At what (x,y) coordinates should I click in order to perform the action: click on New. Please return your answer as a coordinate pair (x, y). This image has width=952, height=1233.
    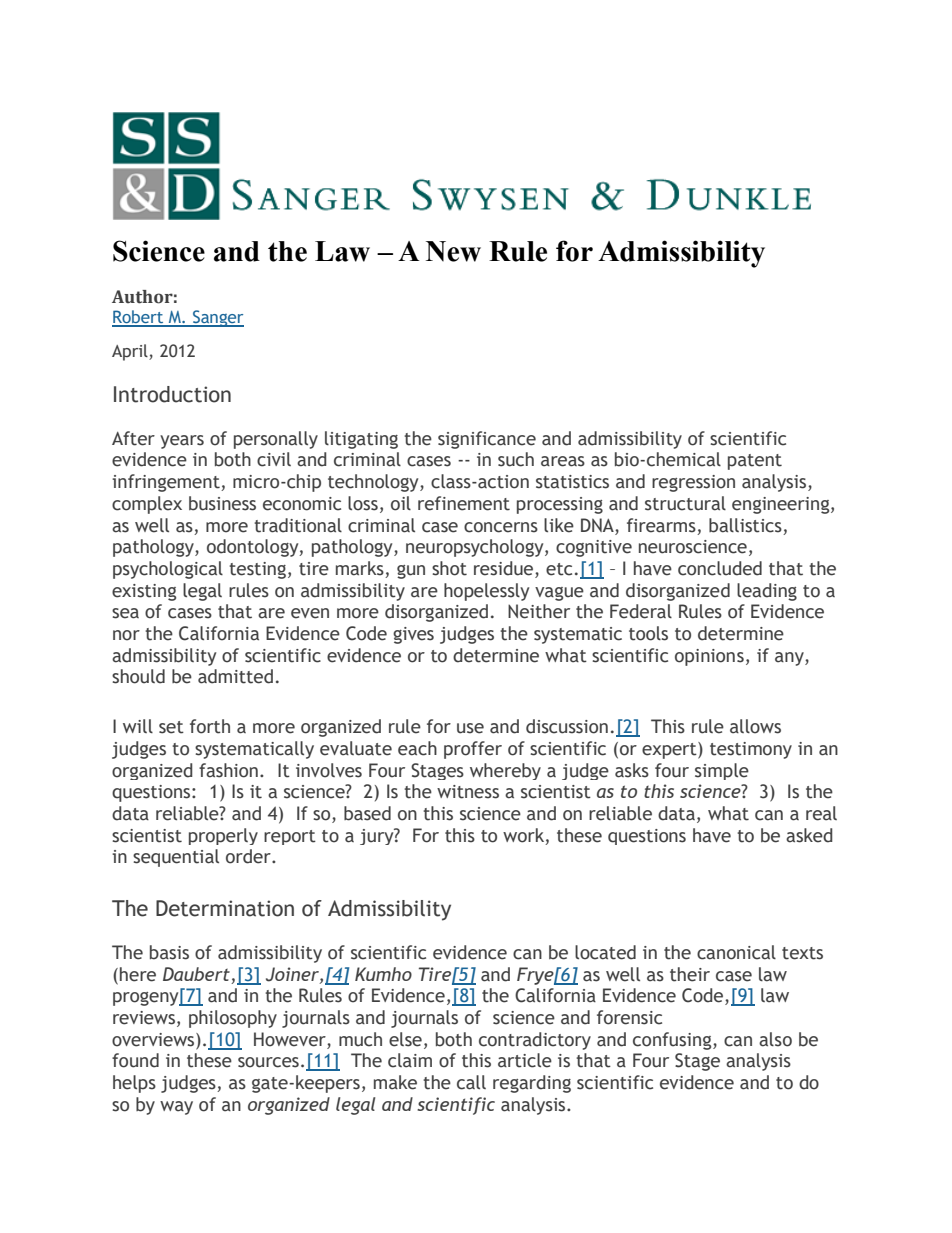
    Looking at the image, I should click on (453, 251).
